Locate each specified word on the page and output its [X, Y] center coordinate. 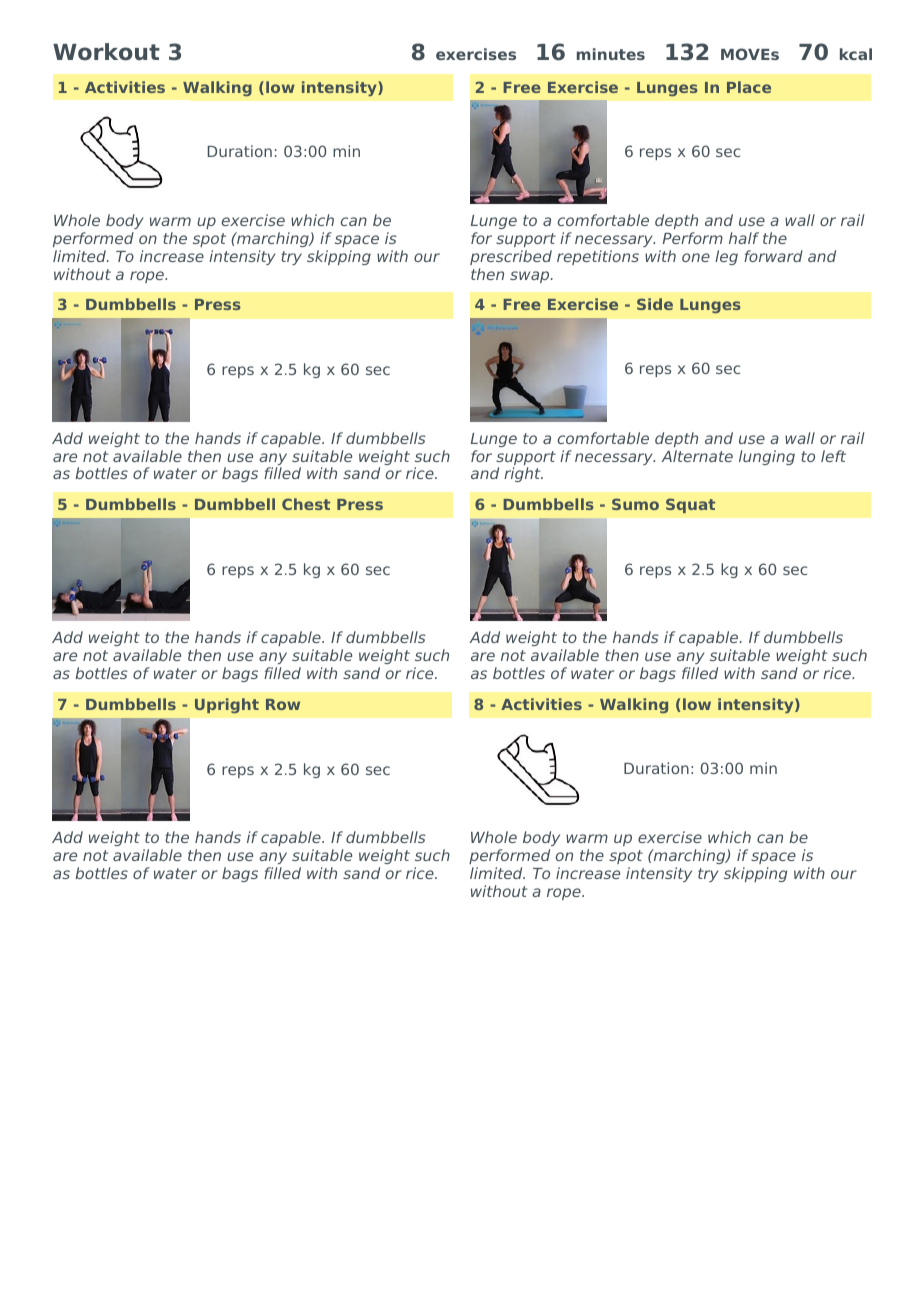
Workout [106, 52]
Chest [306, 504]
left [833, 456]
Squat [690, 505]
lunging [767, 457]
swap [531, 277]
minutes [611, 54]
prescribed [511, 257]
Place [749, 87]
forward [773, 256]
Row [283, 704]
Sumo [635, 504]
